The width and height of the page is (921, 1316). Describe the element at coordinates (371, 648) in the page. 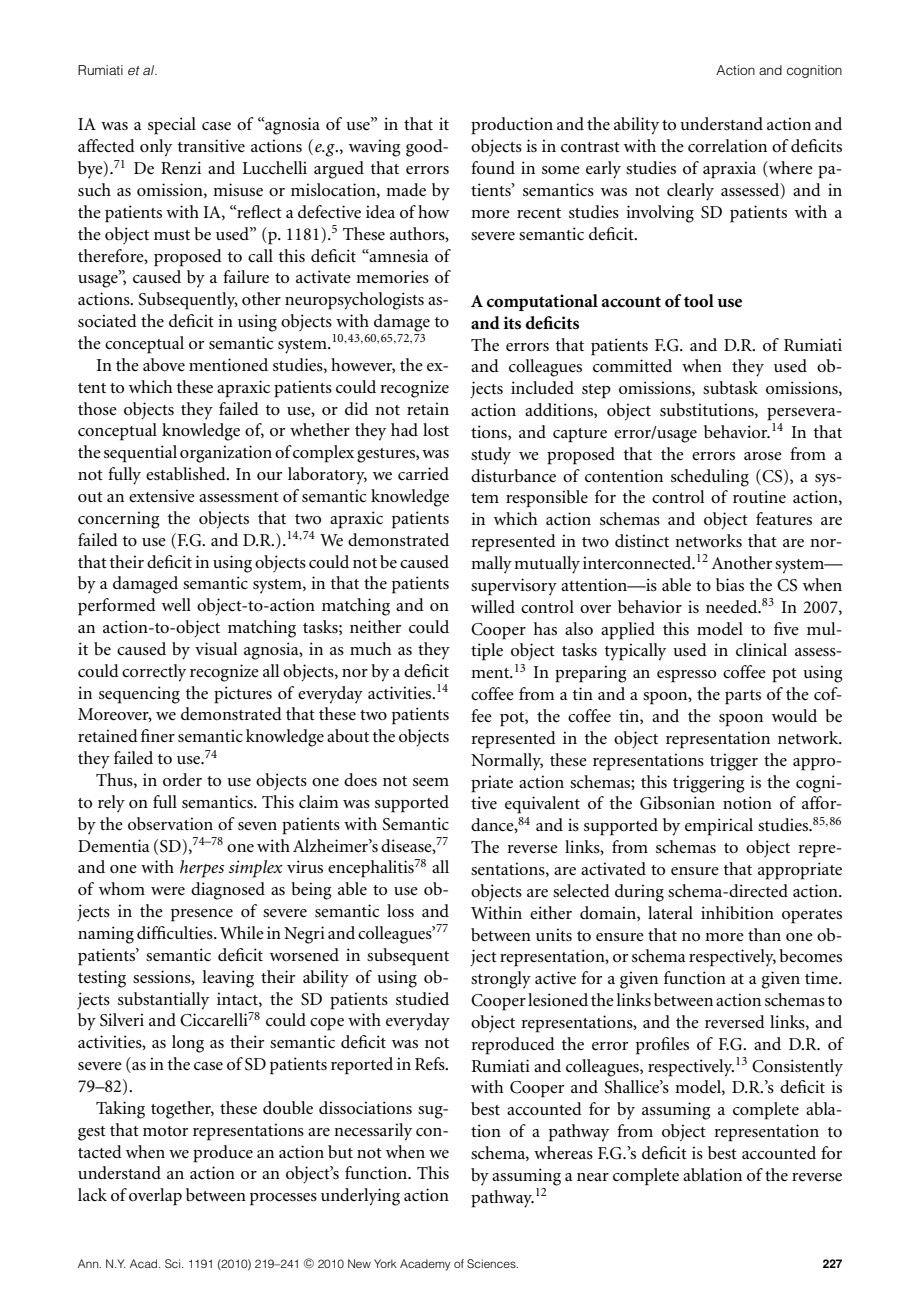

I see `much` at that location.
